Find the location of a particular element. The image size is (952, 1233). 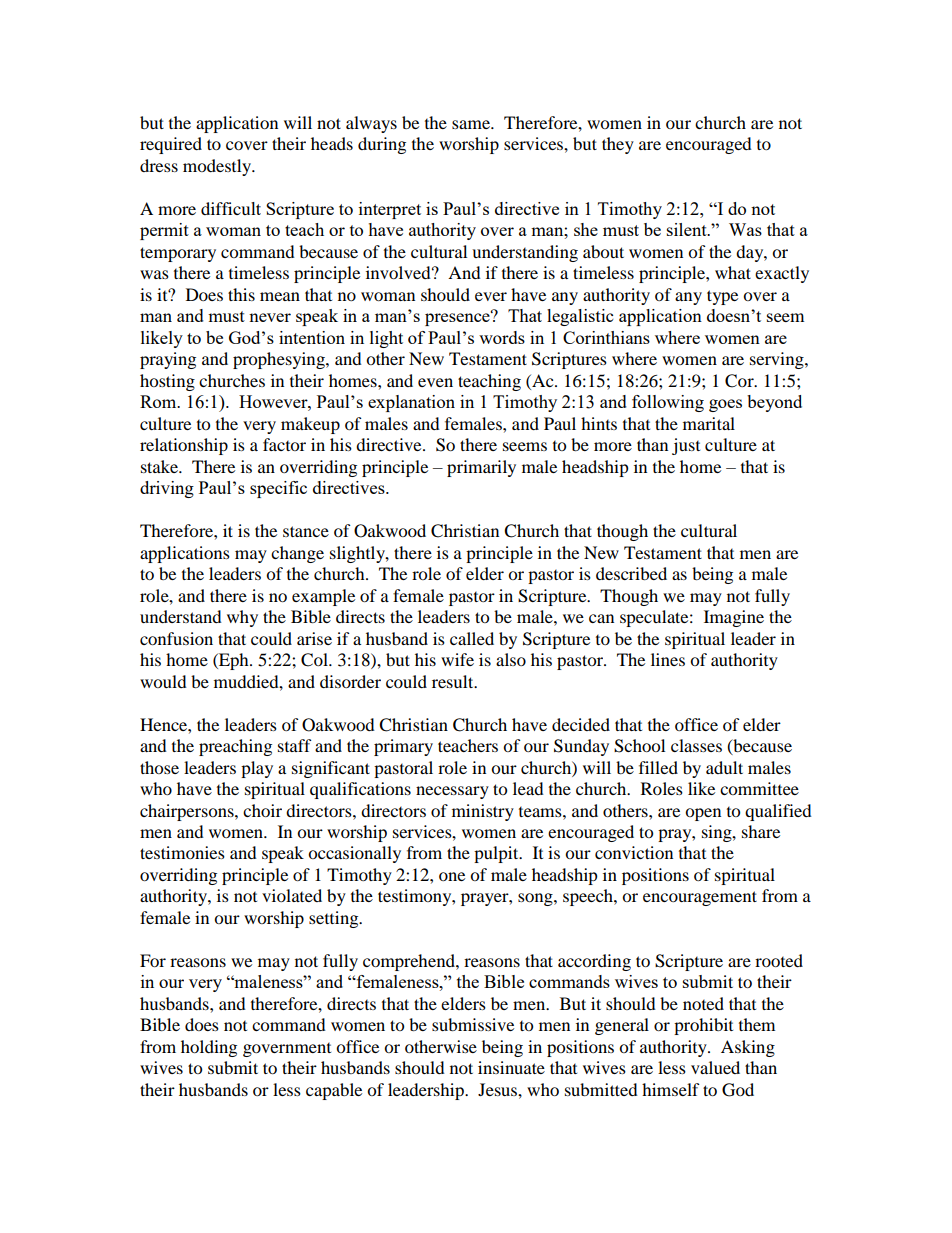

holding is located at coordinates (209, 1048).
